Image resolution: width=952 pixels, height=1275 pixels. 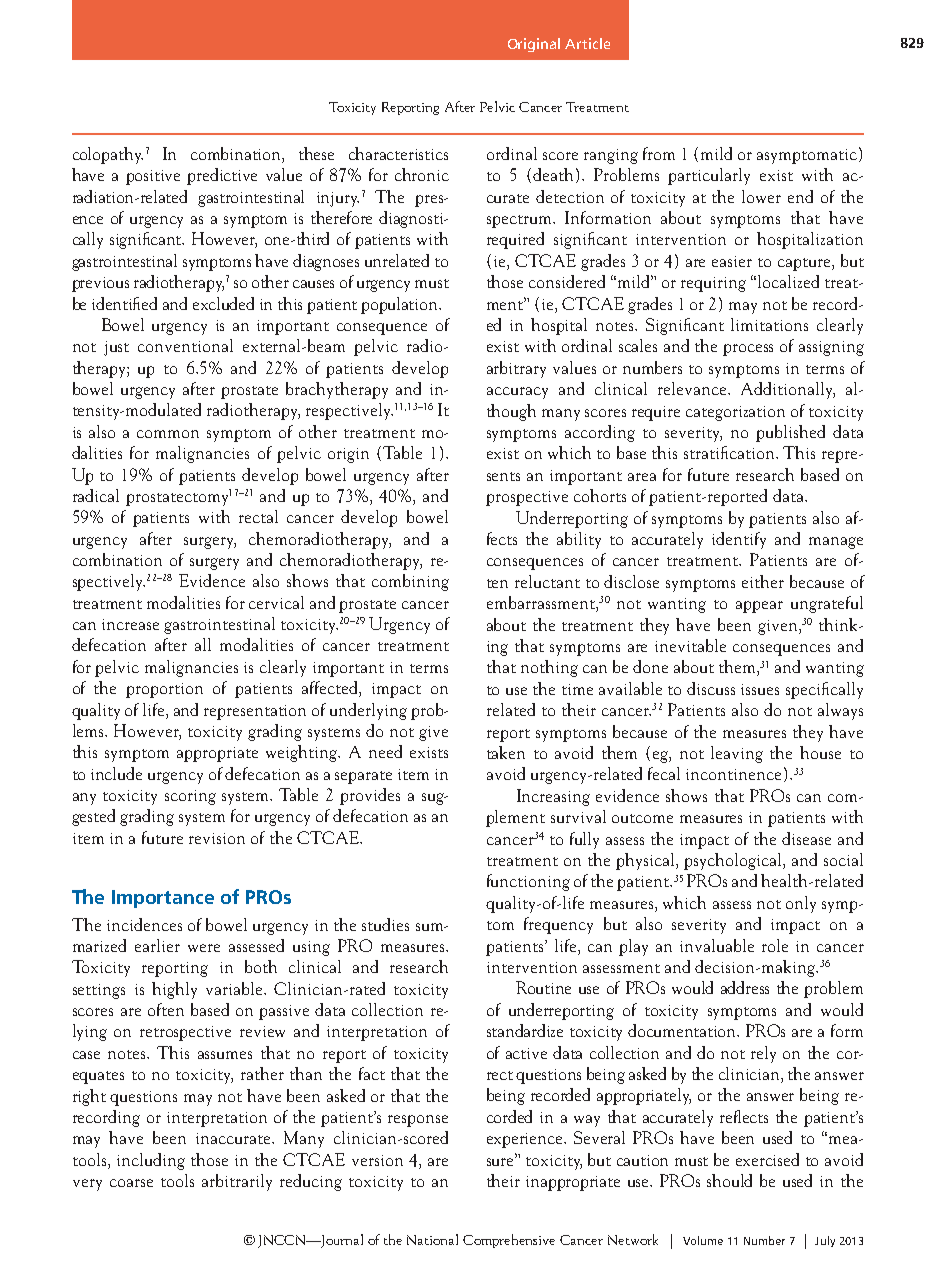 I want to click on address, so click(x=745, y=987).
